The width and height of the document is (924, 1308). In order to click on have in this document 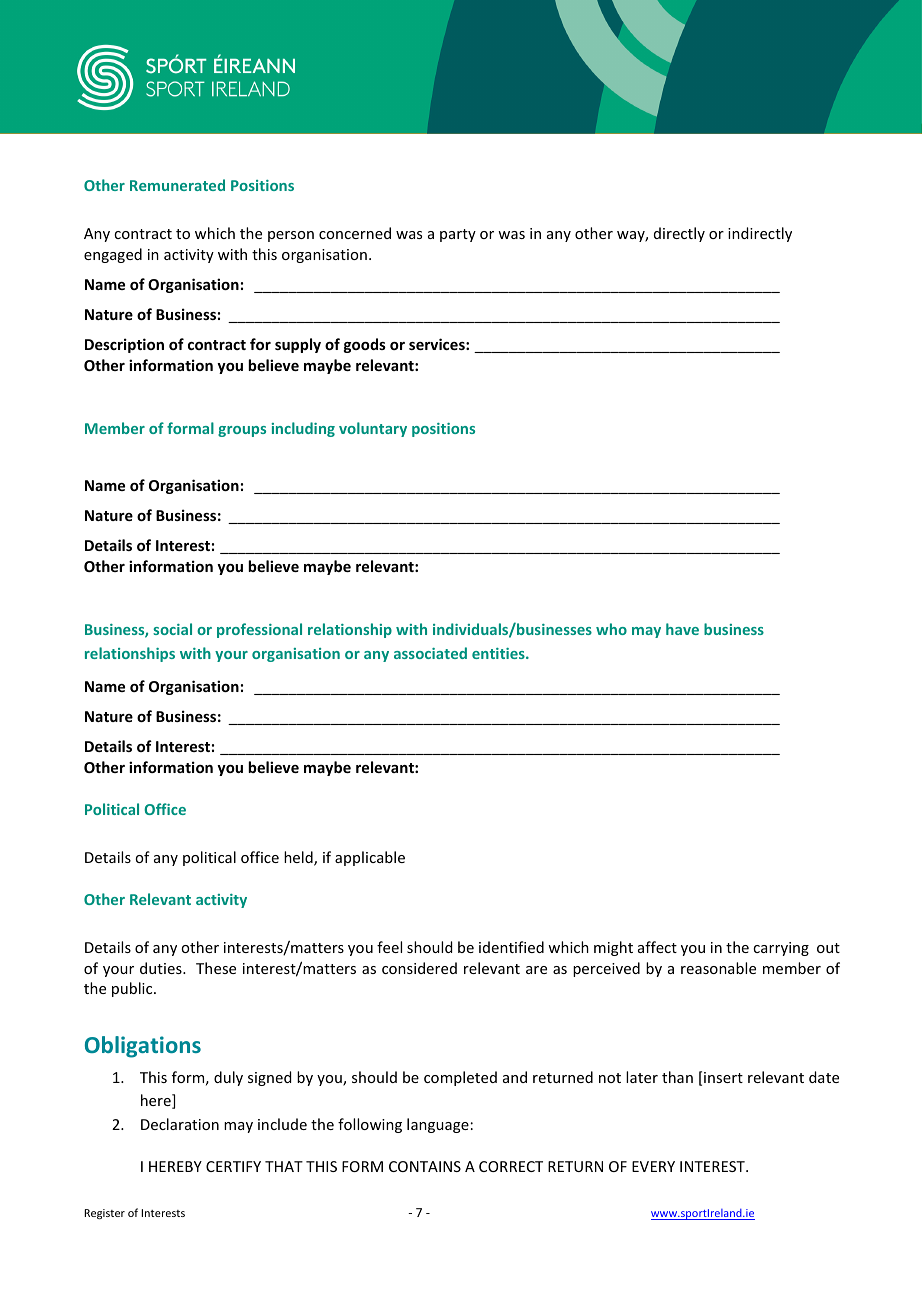, I will do `click(682, 629)`.
